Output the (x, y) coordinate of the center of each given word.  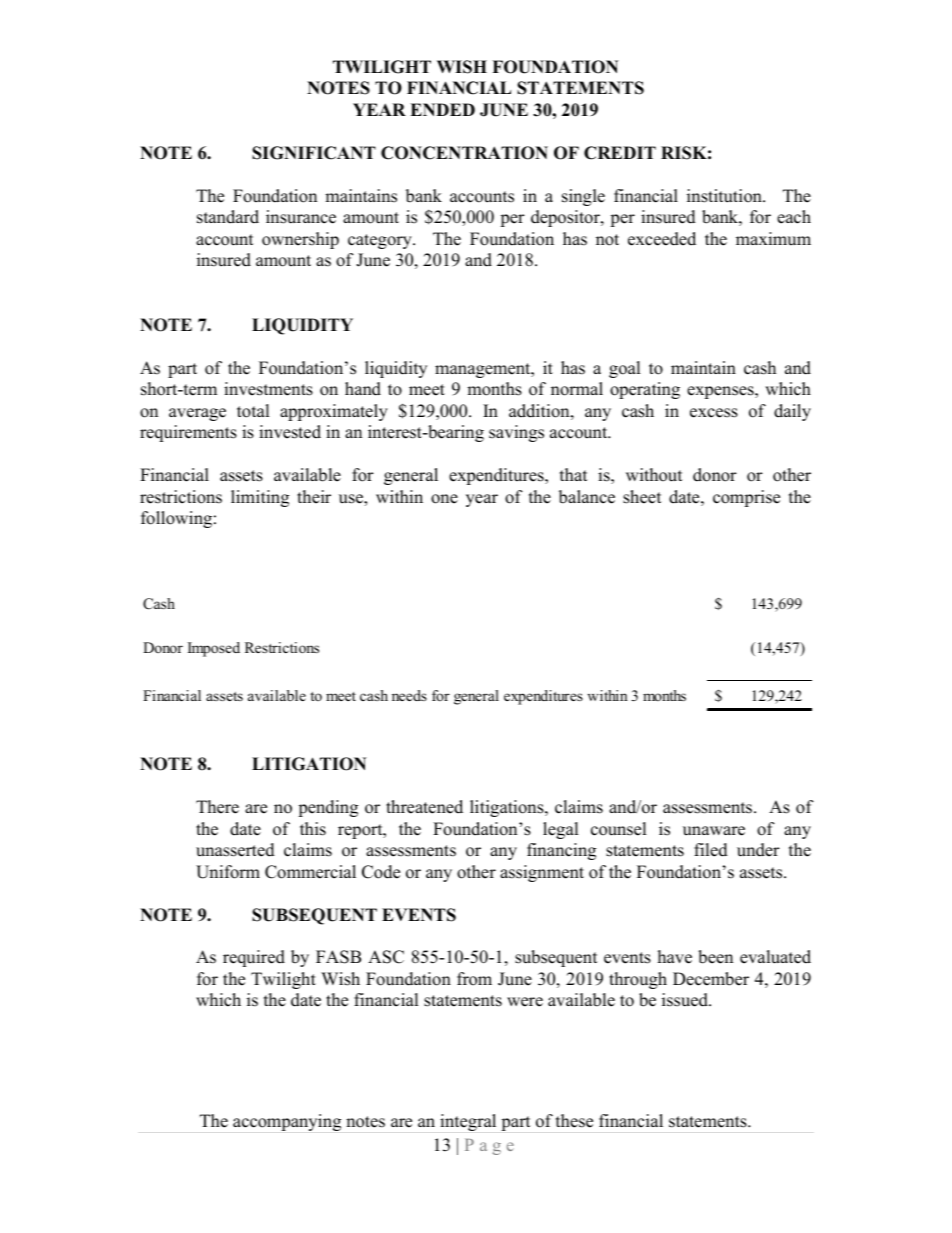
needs (409, 695)
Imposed (214, 649)
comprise (746, 498)
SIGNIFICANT (314, 153)
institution (725, 196)
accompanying (287, 1122)
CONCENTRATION (464, 153)
